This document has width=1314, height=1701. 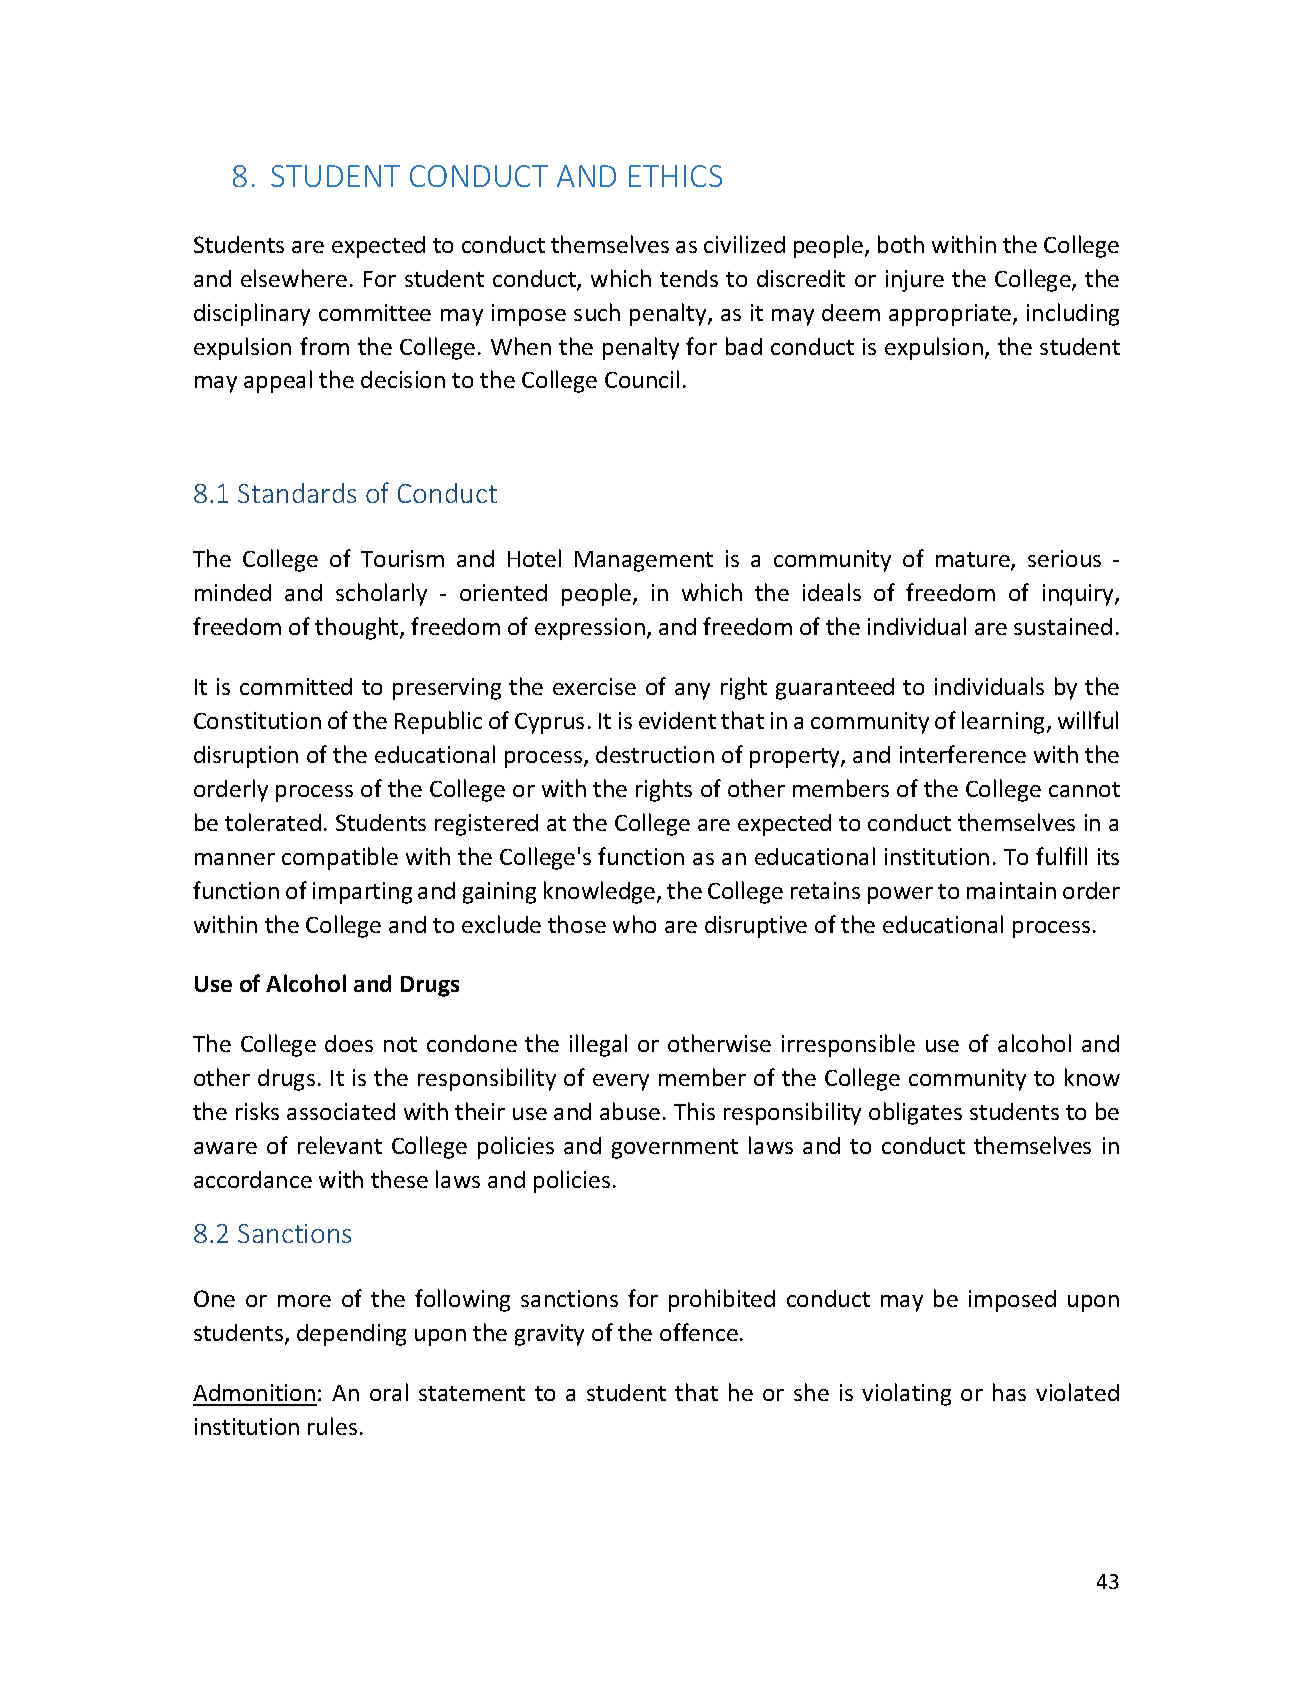 I want to click on maintain, so click(x=1011, y=890).
